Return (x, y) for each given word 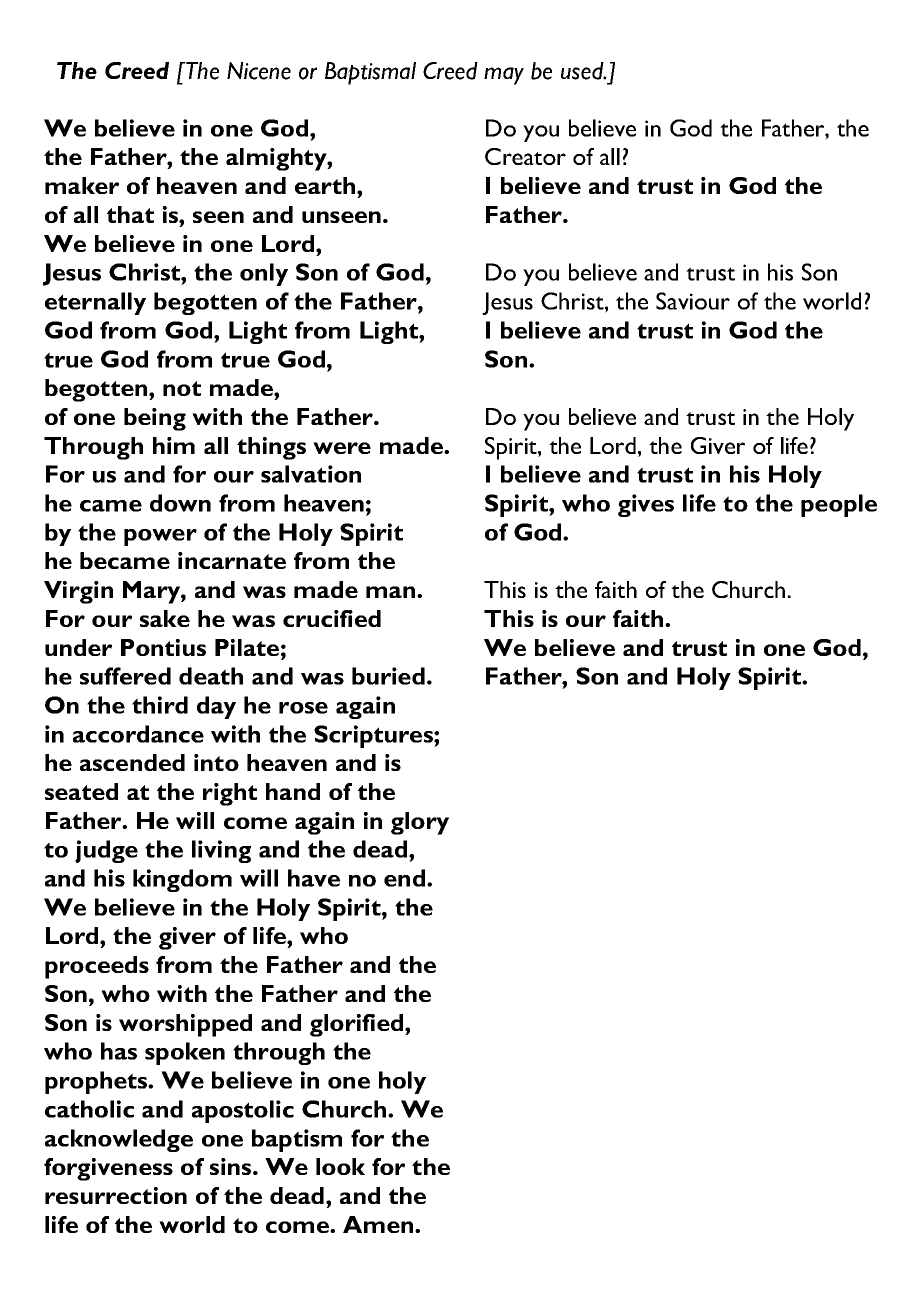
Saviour (693, 301)
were (342, 448)
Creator (525, 156)
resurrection (116, 1195)
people (839, 505)
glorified (358, 1025)
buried (388, 676)
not (182, 388)
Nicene (259, 71)
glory (420, 823)
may (504, 76)
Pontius (163, 647)
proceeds (97, 967)
